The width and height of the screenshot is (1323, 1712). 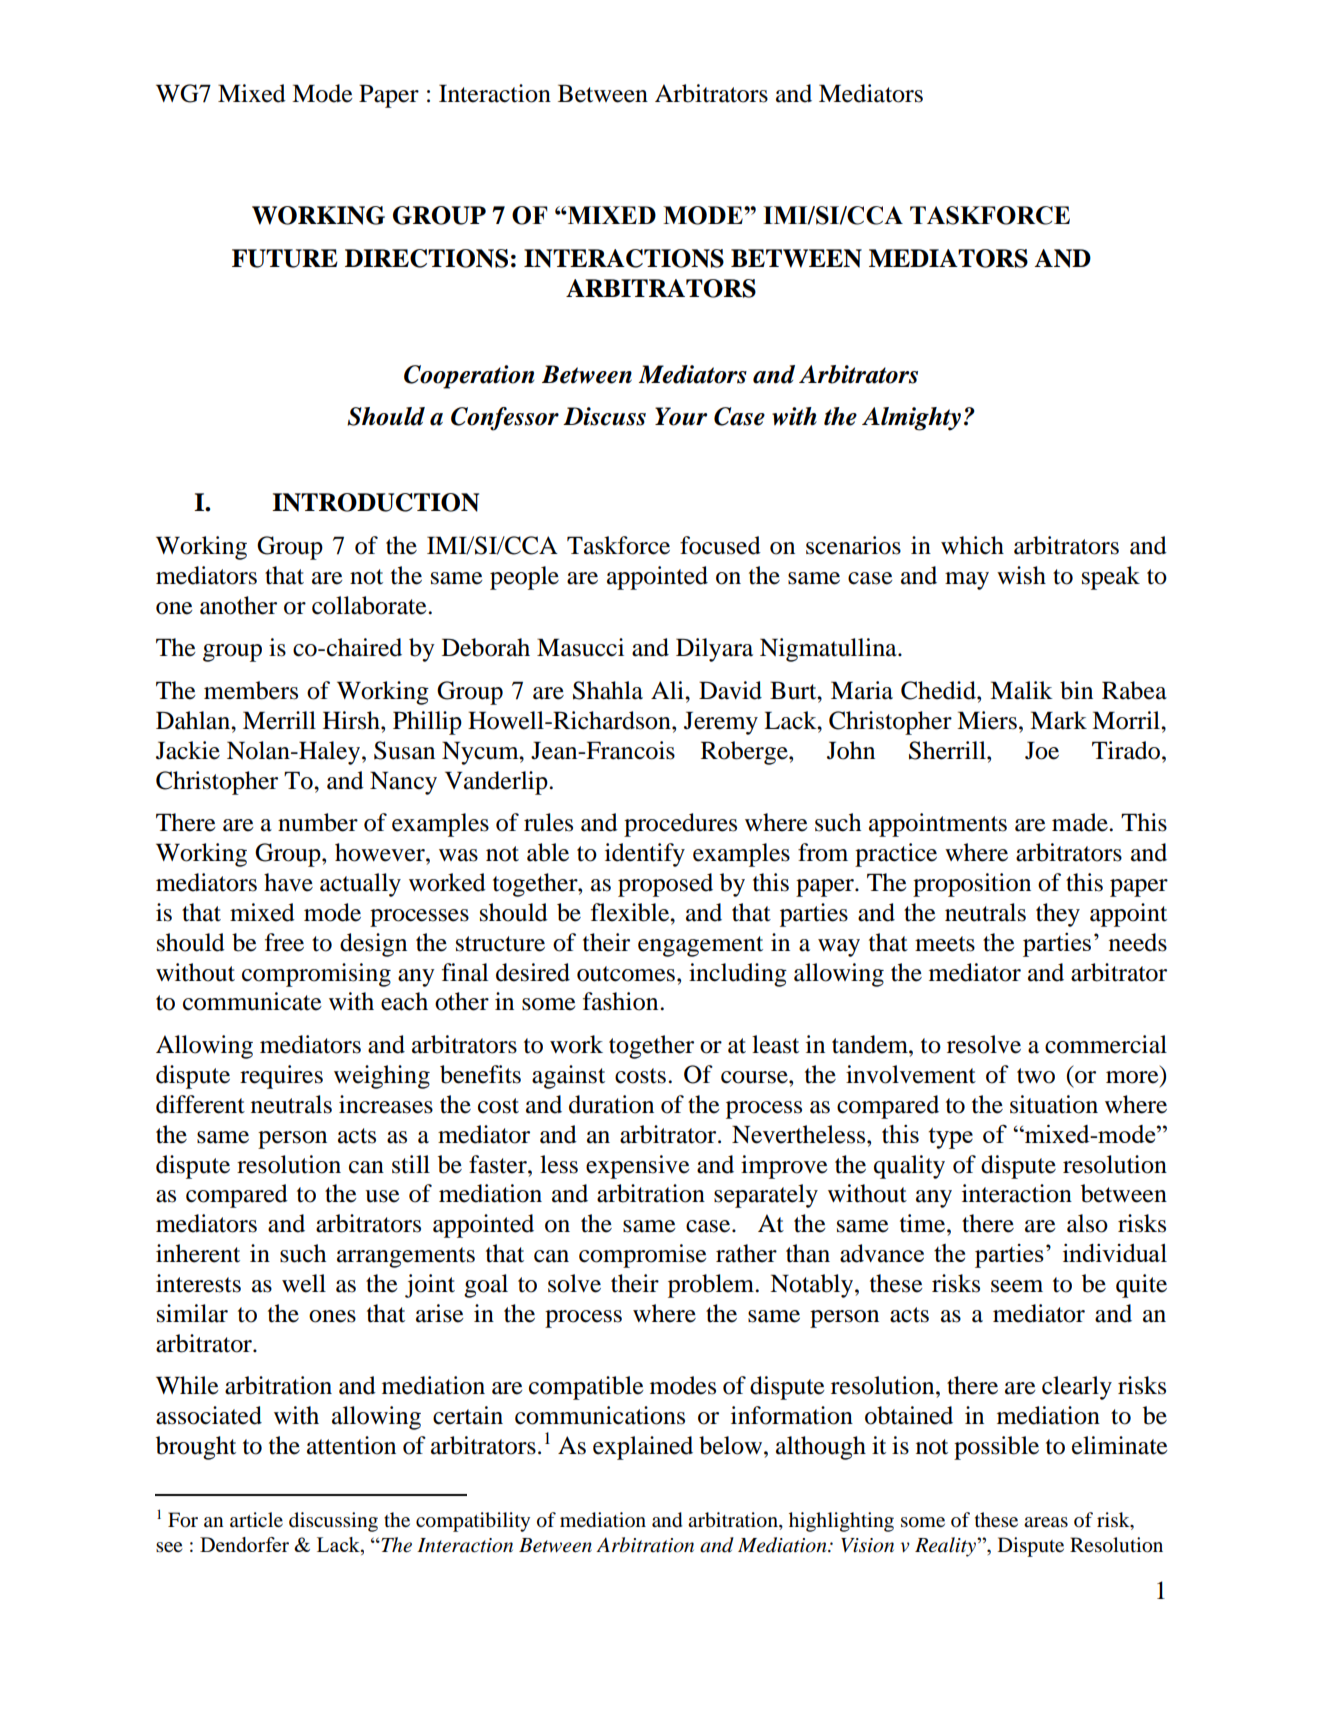 What do you see at coordinates (643, 1448) in the screenshot?
I see `explained` at bounding box center [643, 1448].
